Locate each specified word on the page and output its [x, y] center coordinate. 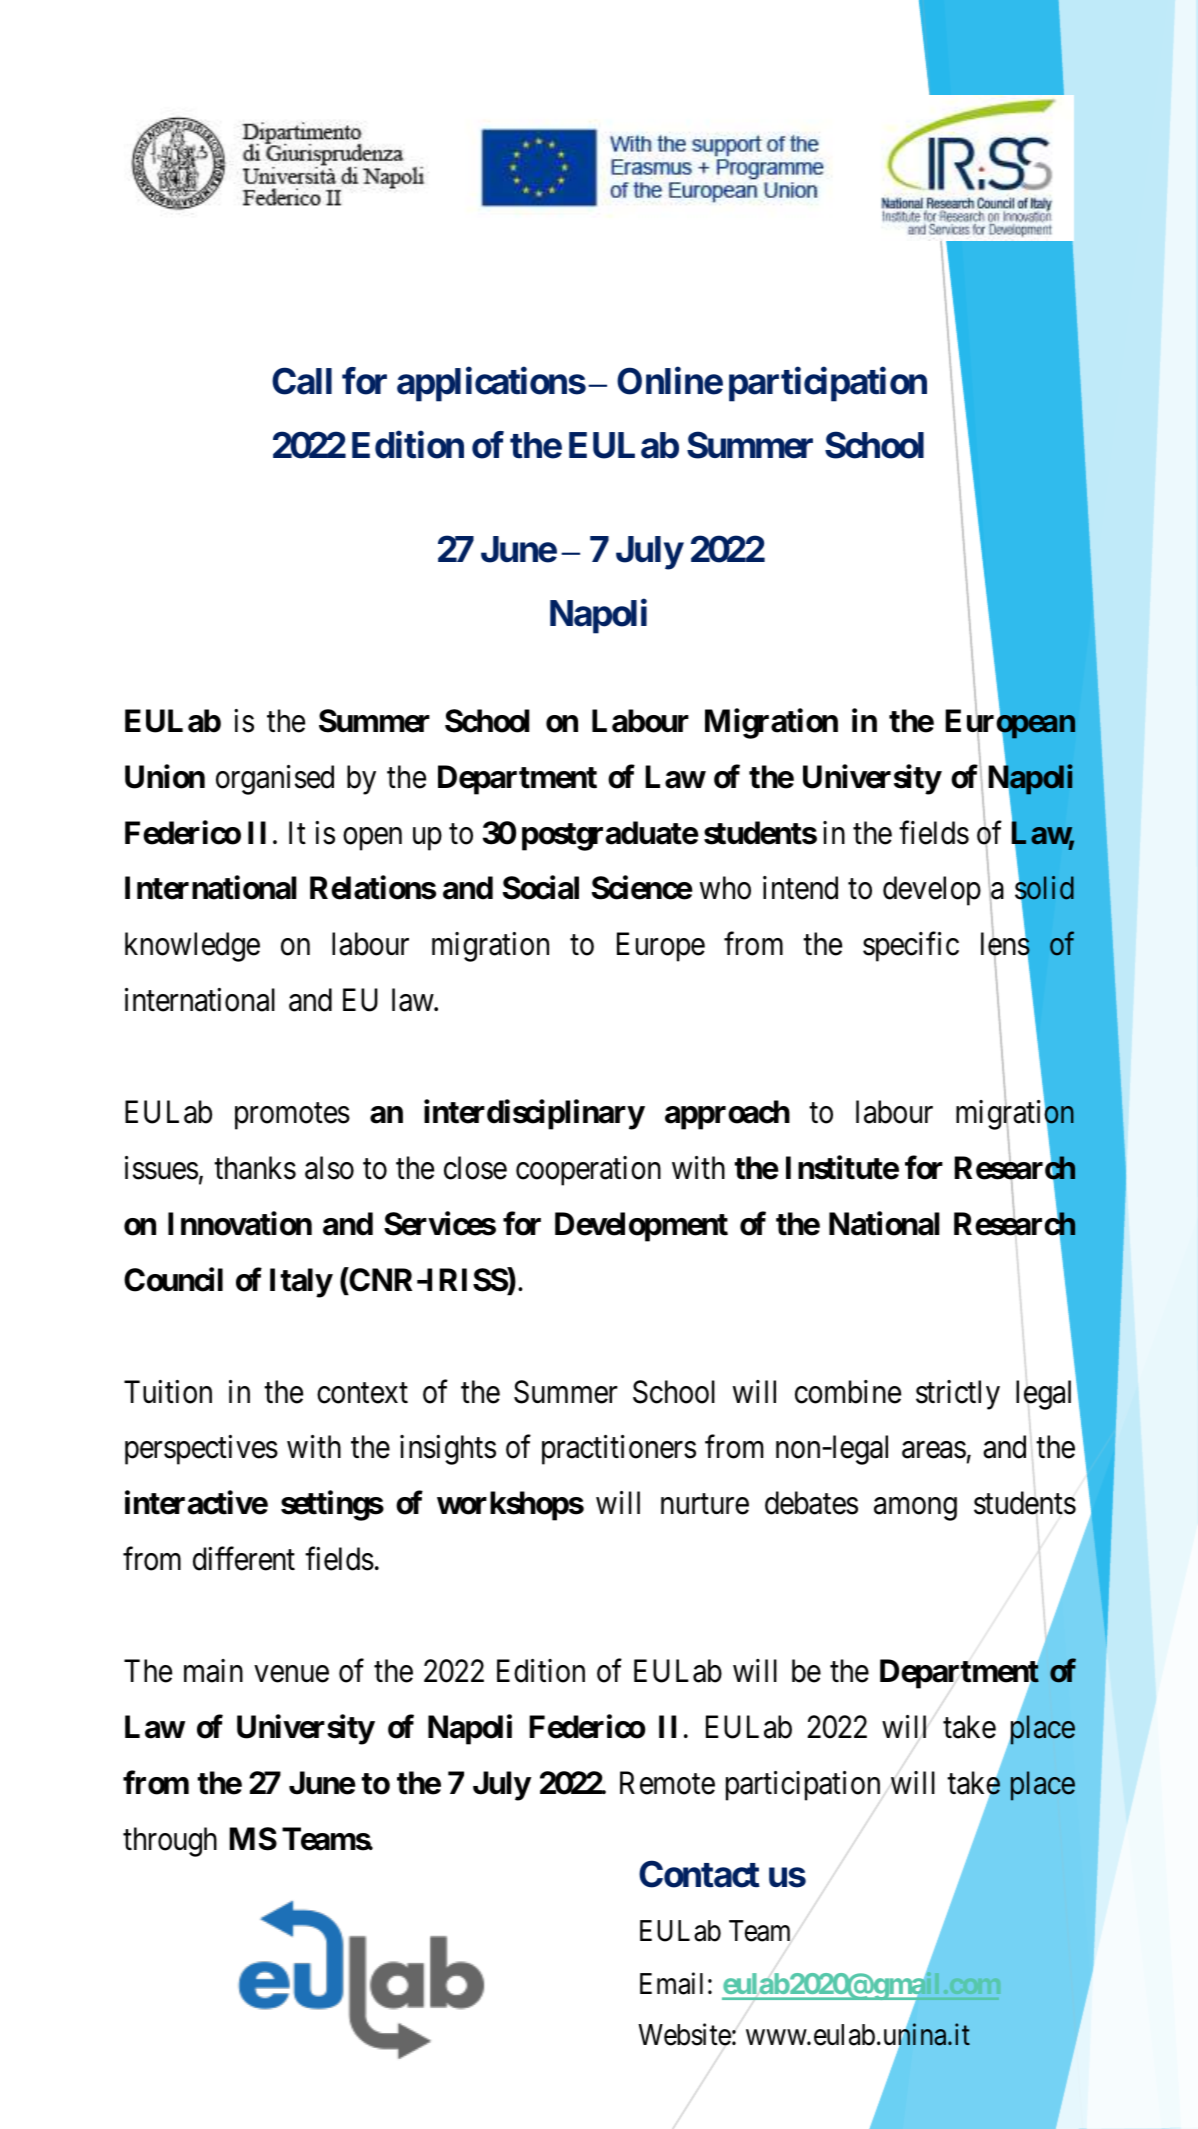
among [915, 1509]
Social [541, 888]
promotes [292, 1116]
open [372, 839]
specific [911, 947]
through [170, 1842]
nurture [705, 1505]
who [725, 888]
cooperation [588, 1171]
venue [292, 1674]
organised [275, 780]
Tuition [168, 1392]
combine [848, 1392]
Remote [667, 1783]
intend [800, 888]
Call [302, 381]
